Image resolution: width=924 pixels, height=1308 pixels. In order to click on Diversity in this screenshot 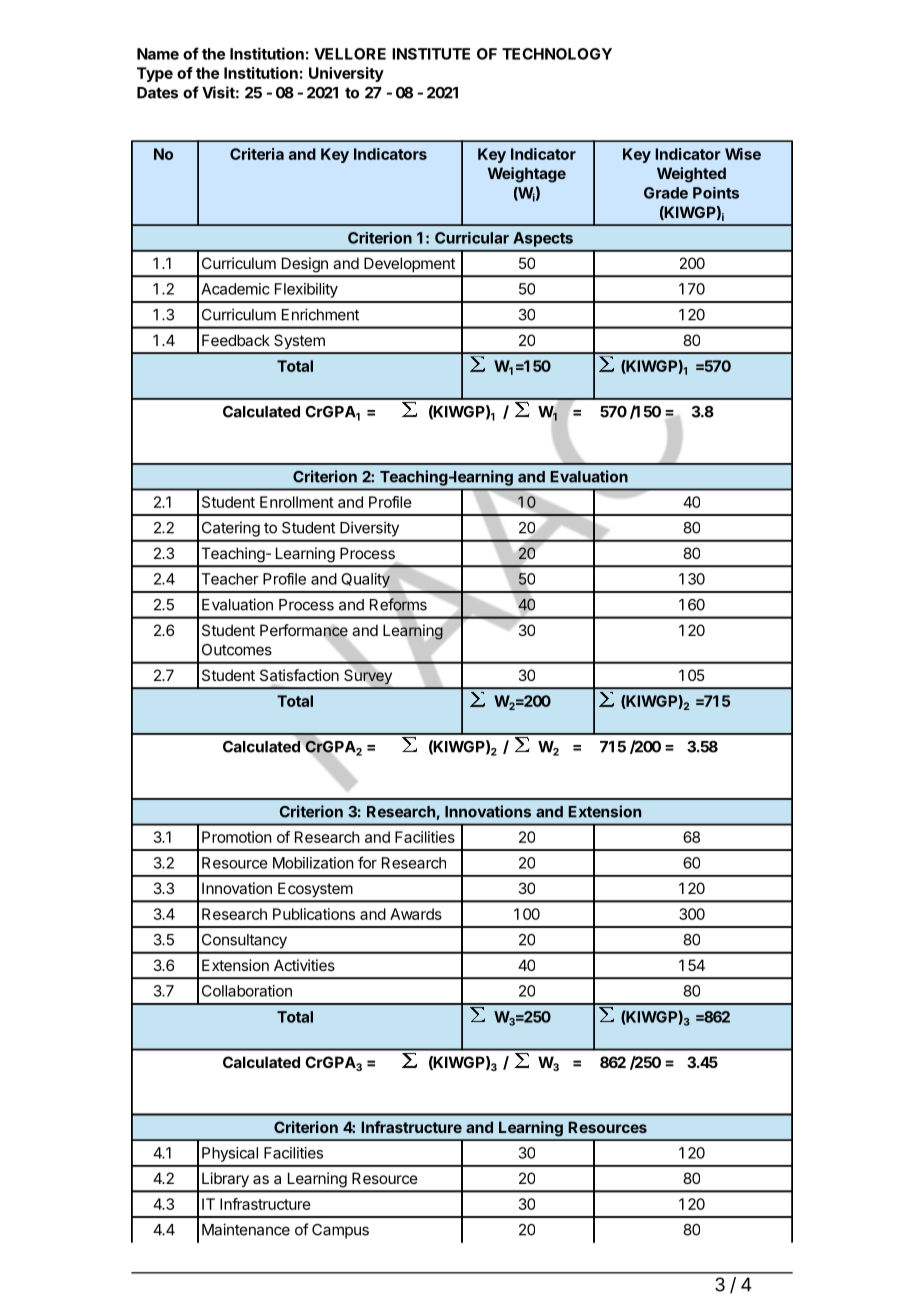, I will do `click(369, 529)`.
